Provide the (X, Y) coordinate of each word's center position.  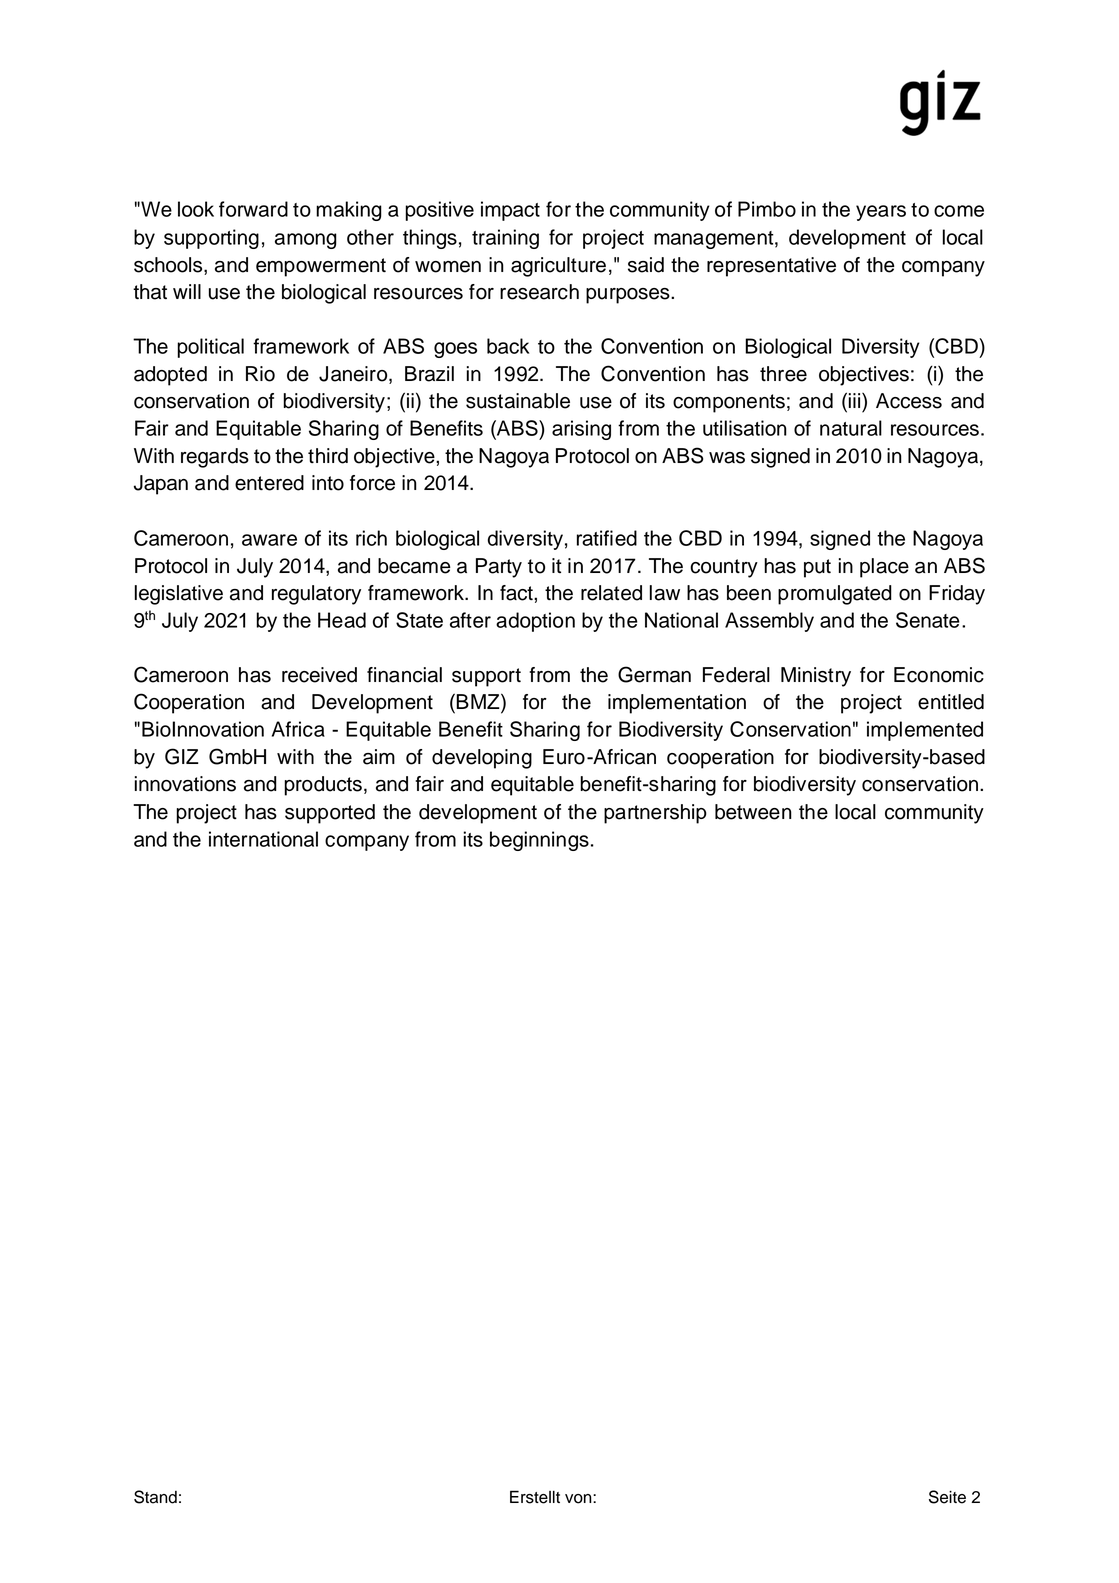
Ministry (816, 677)
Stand (155, 1497)
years (881, 213)
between (753, 812)
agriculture (558, 267)
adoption (535, 622)
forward (253, 209)
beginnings (539, 841)
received (319, 675)
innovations (185, 784)
